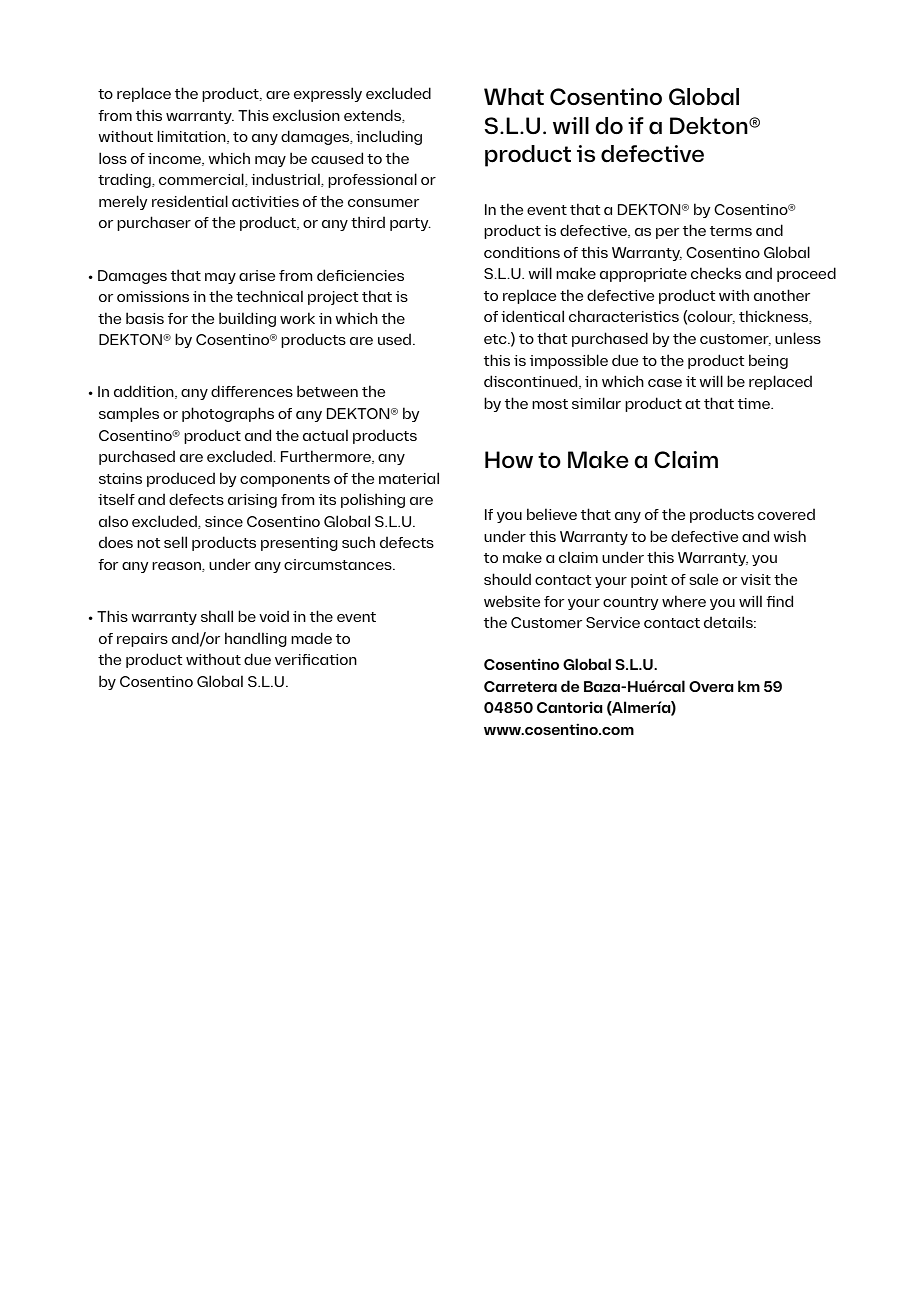  Describe the element at coordinates (496, 339) in the screenshot. I see `etc` at that location.
